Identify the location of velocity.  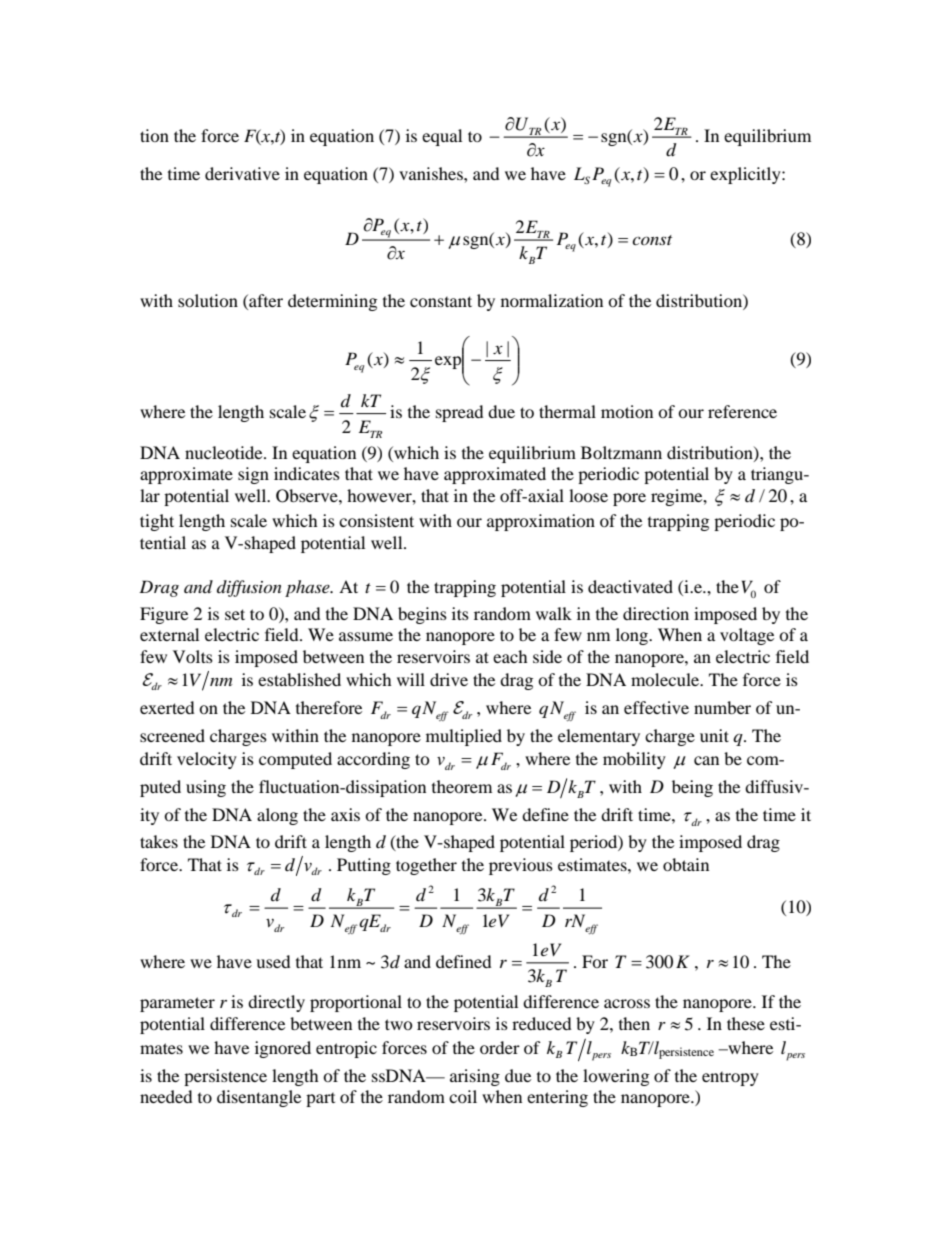
(207, 760).
